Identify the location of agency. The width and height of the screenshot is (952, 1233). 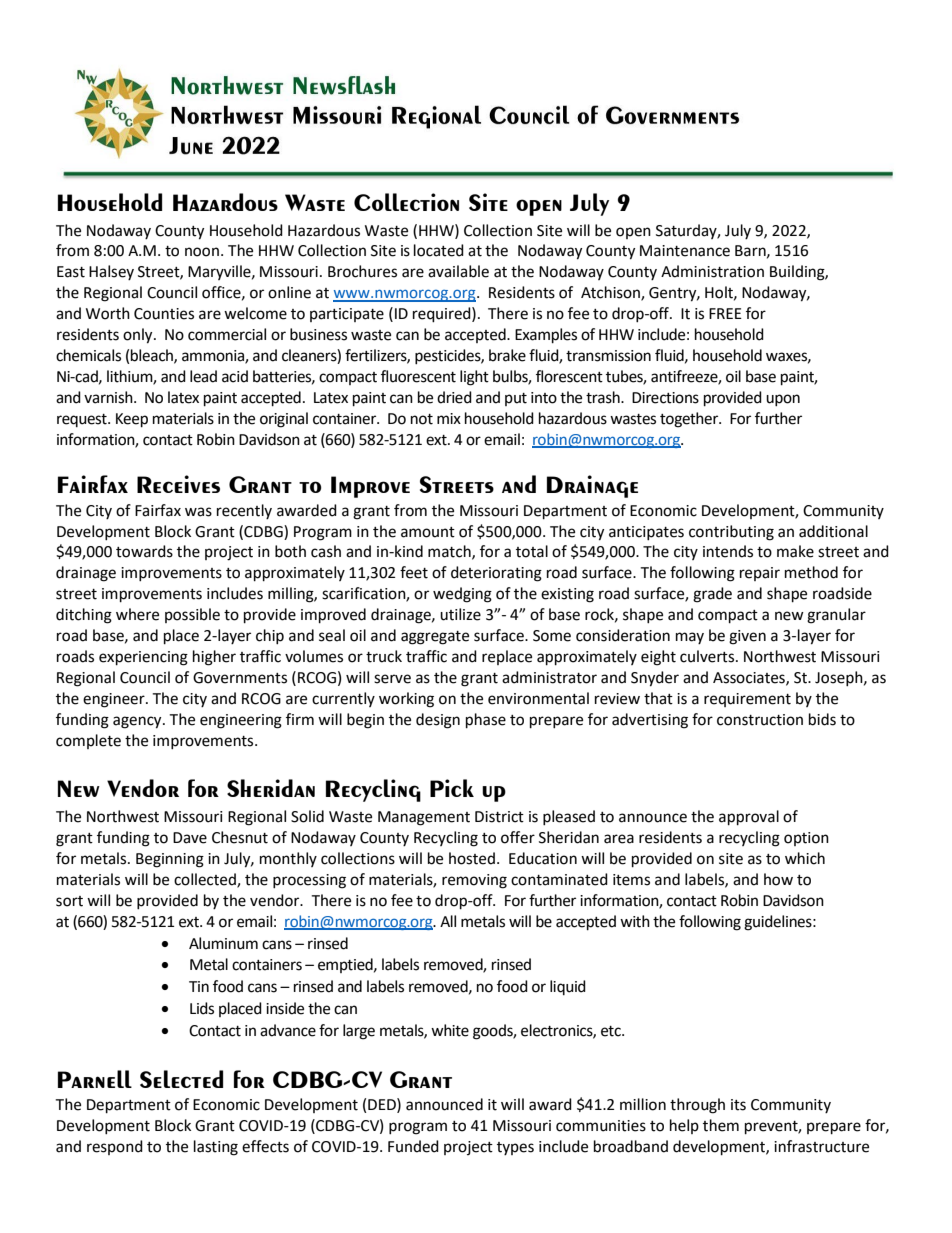
(138, 722).
